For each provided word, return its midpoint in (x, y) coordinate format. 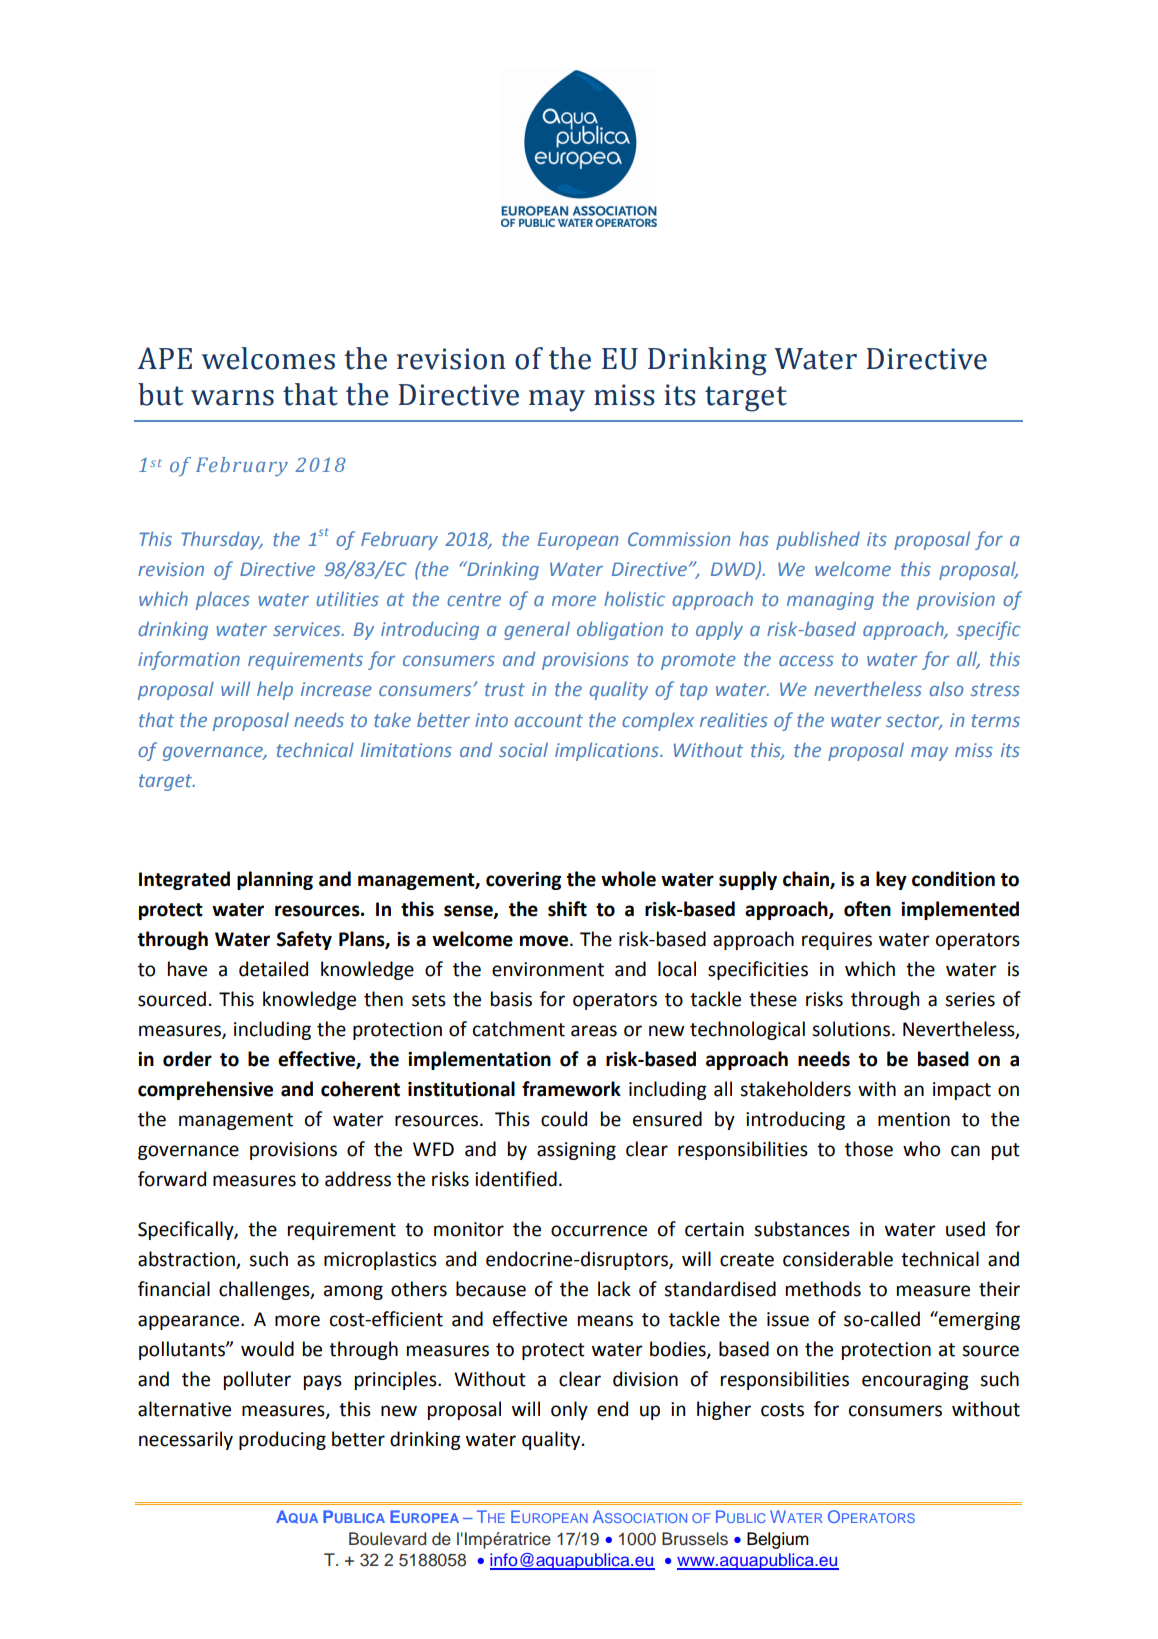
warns (232, 398)
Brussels (695, 1539)
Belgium (778, 1540)
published (818, 540)
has (754, 539)
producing (282, 1440)
